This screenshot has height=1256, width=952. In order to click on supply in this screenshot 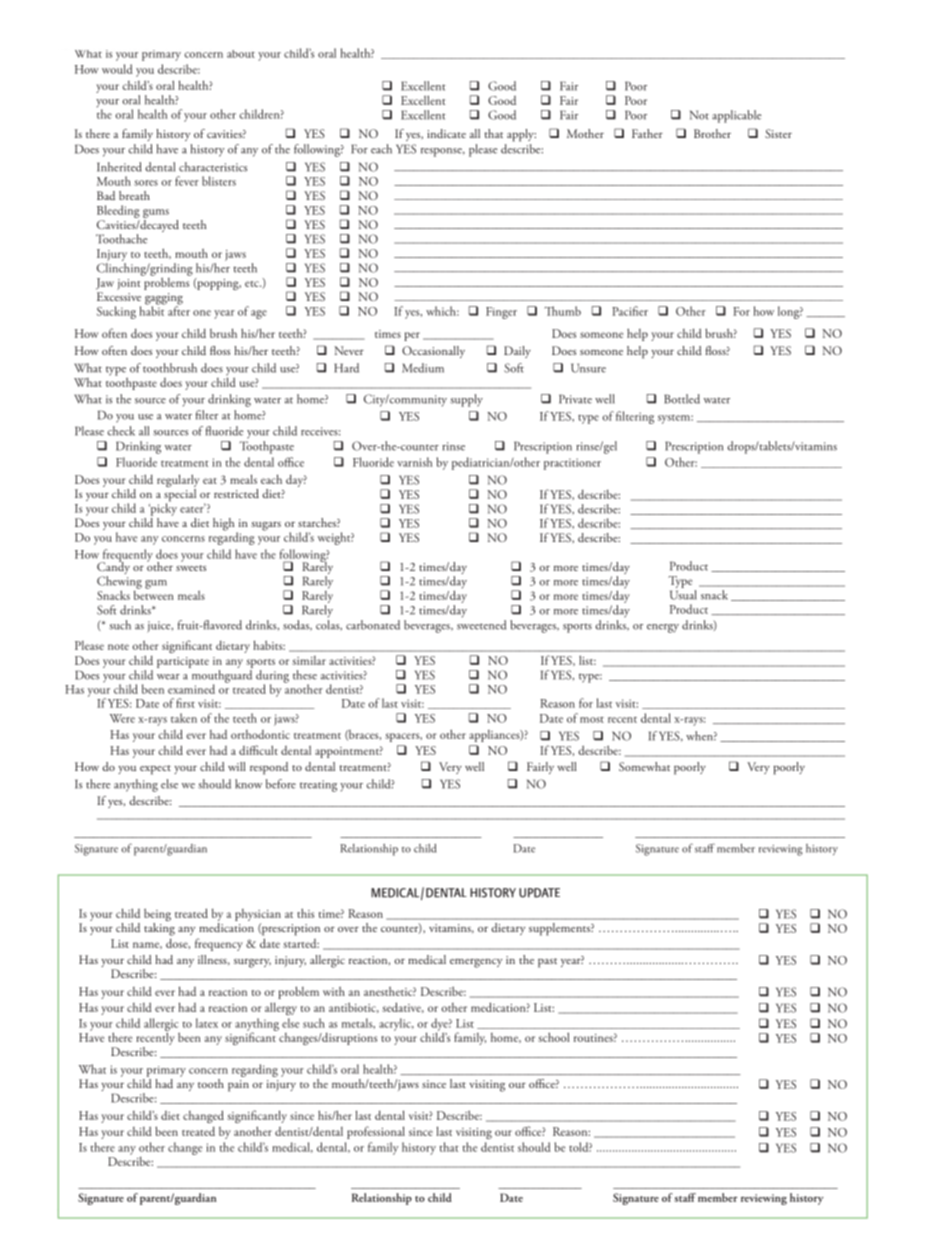, I will do `click(466, 400)`.
